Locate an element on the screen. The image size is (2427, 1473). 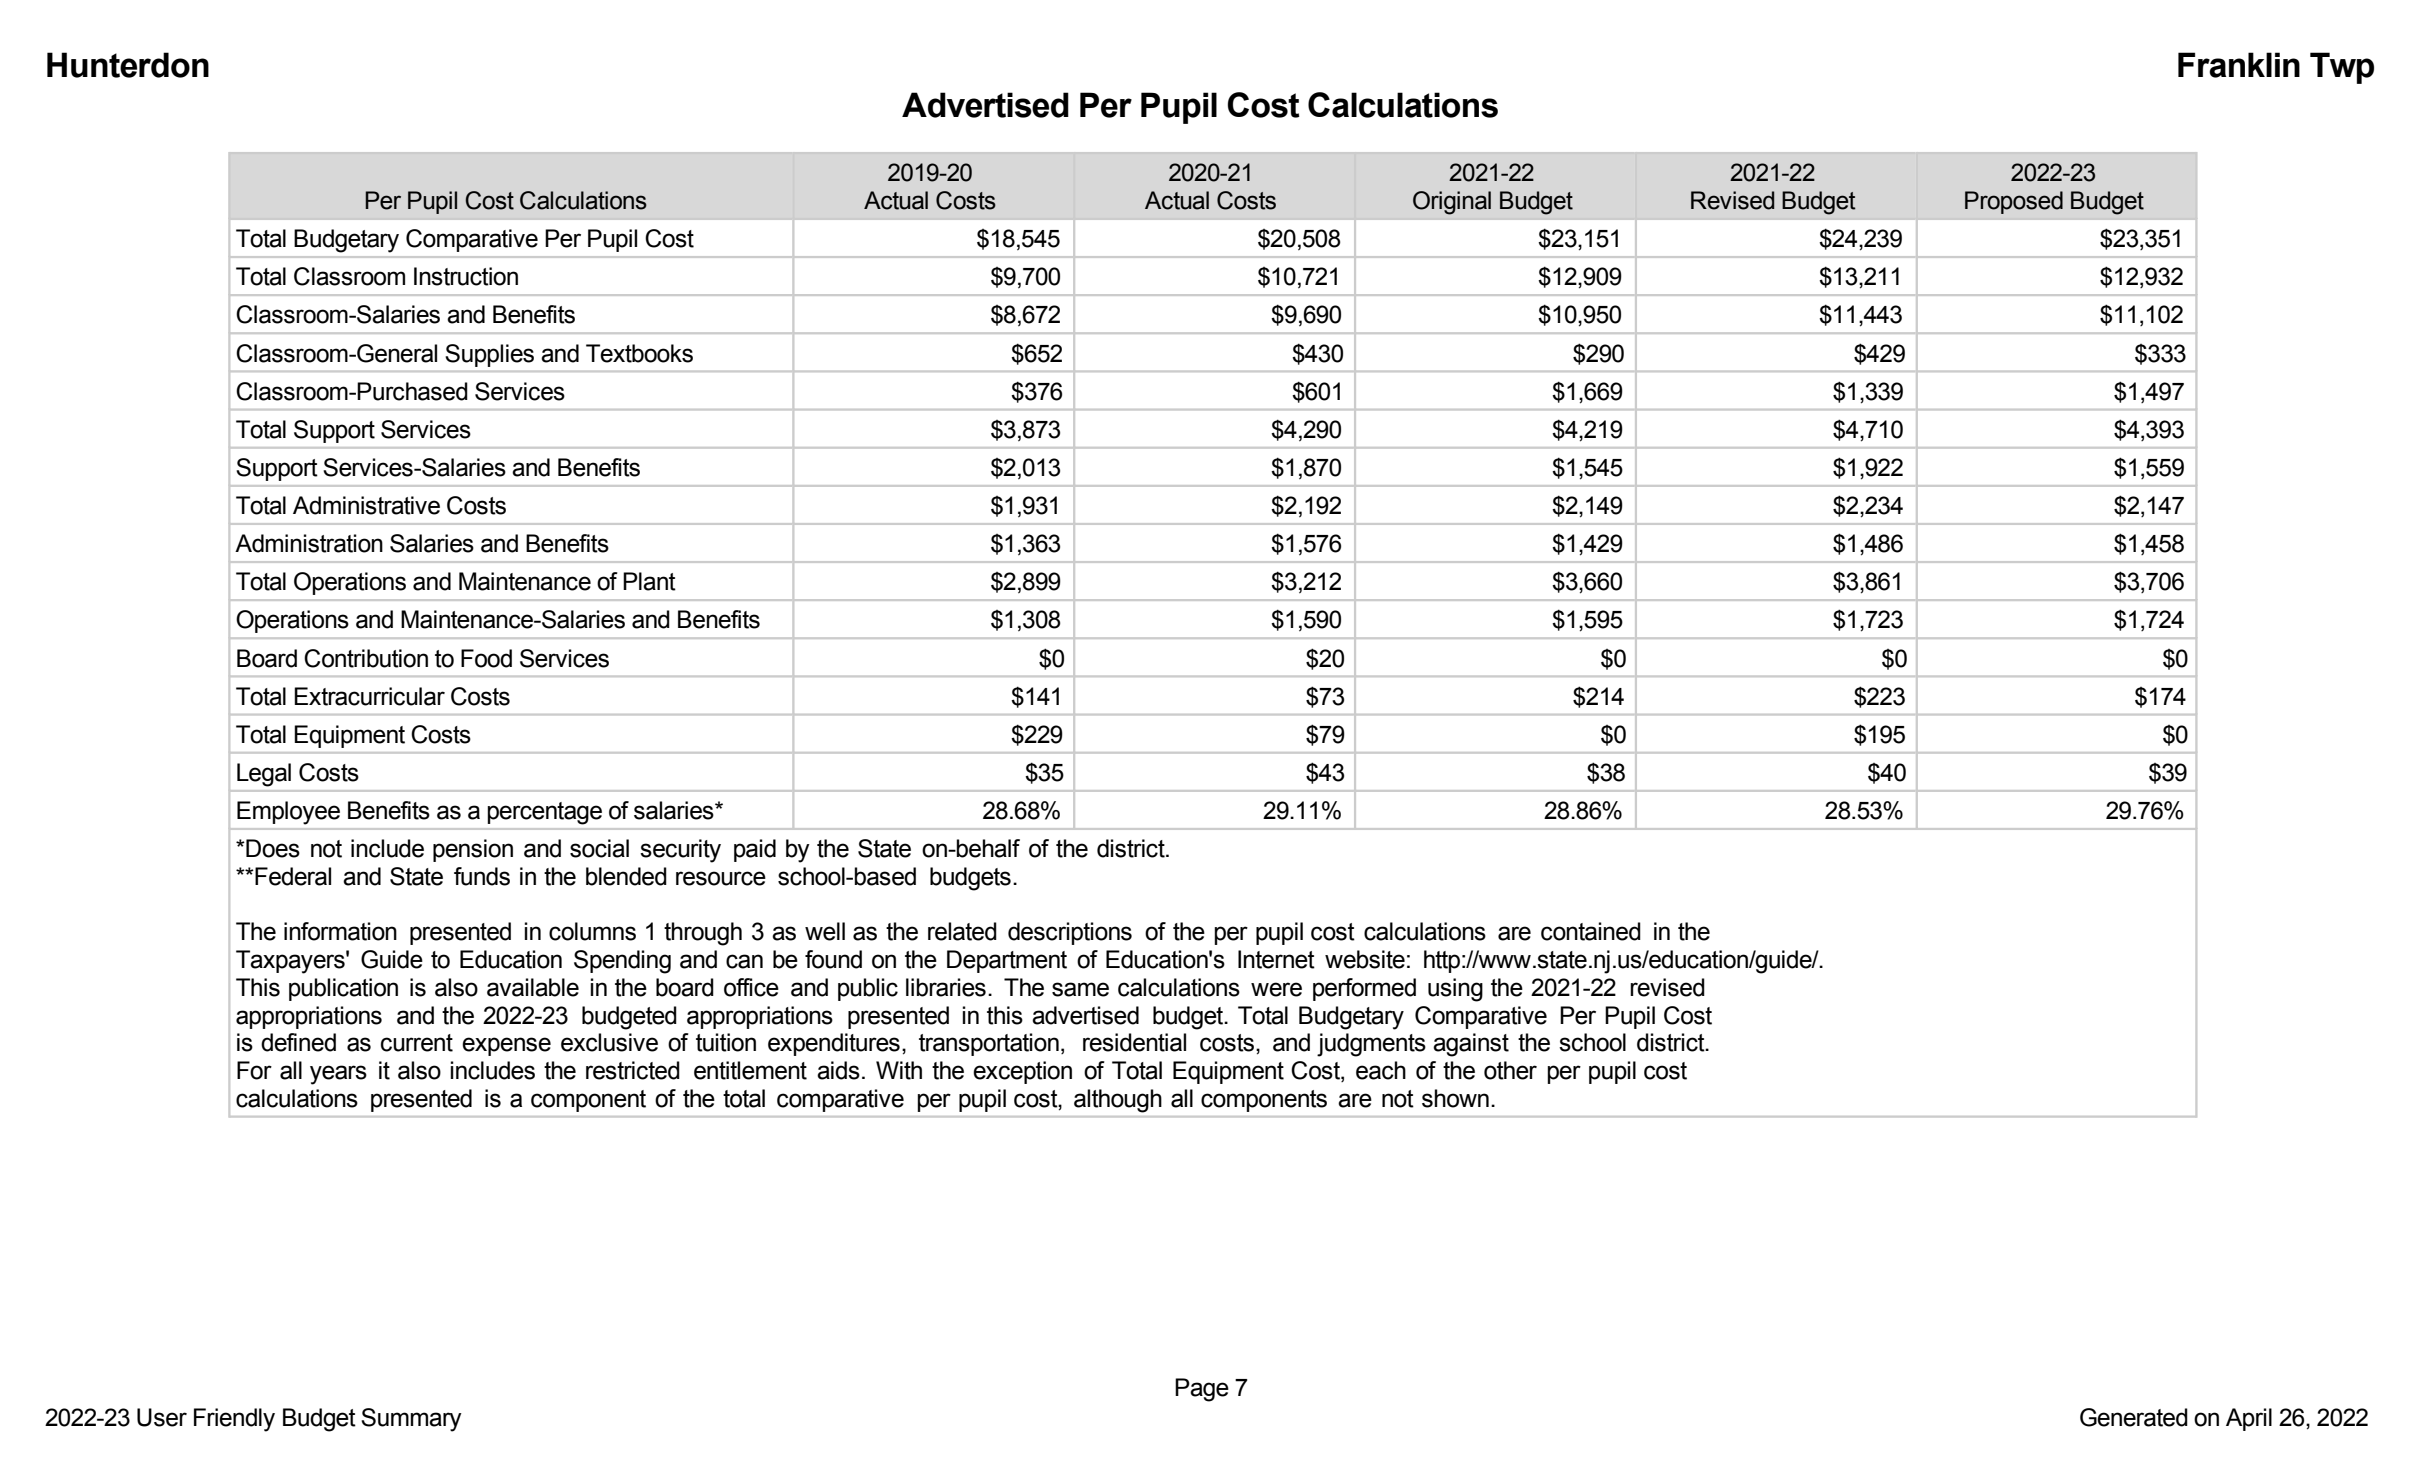
Proposed is located at coordinates (2014, 202).
